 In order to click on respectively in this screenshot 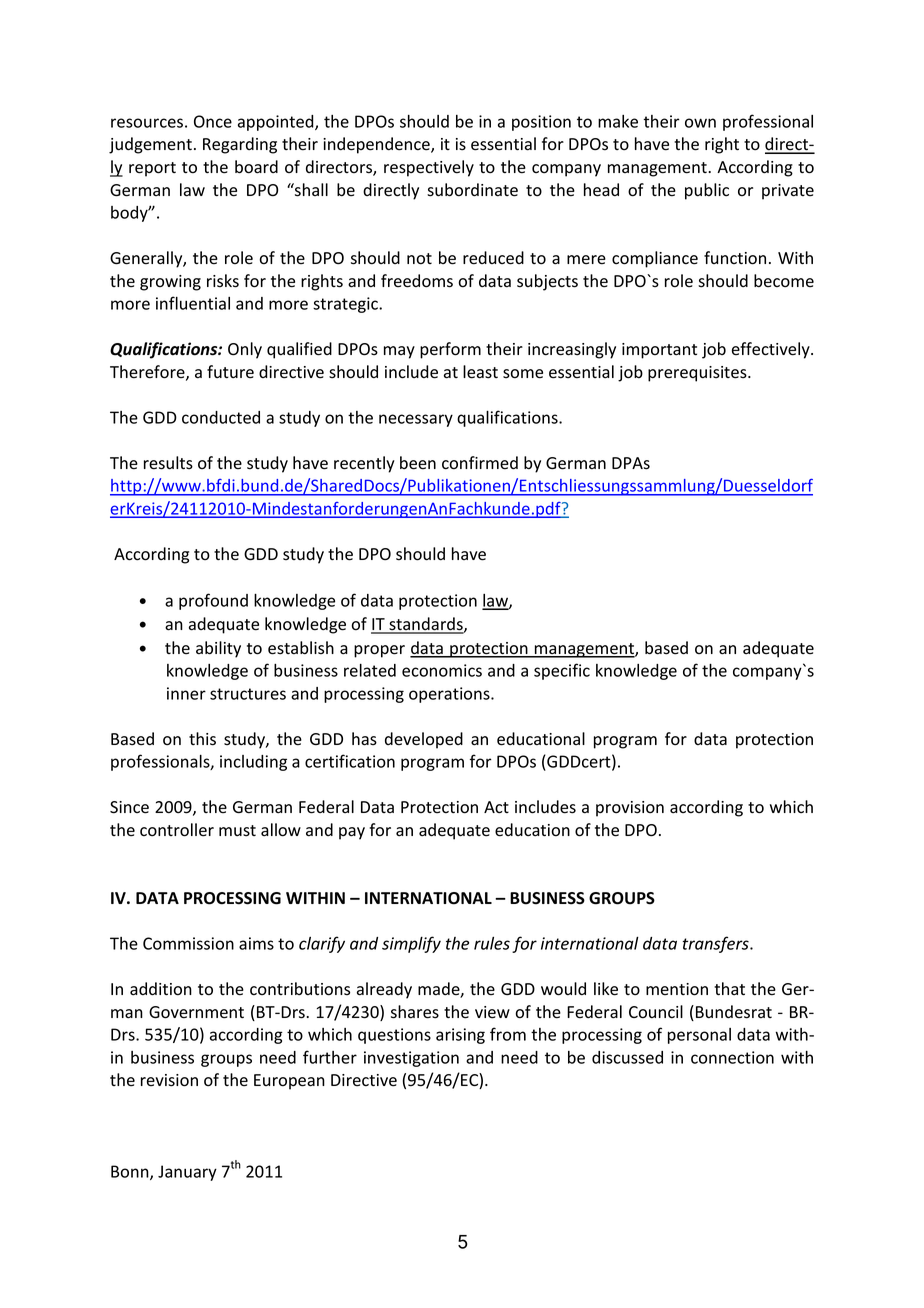, I will do `click(429, 168)`.
